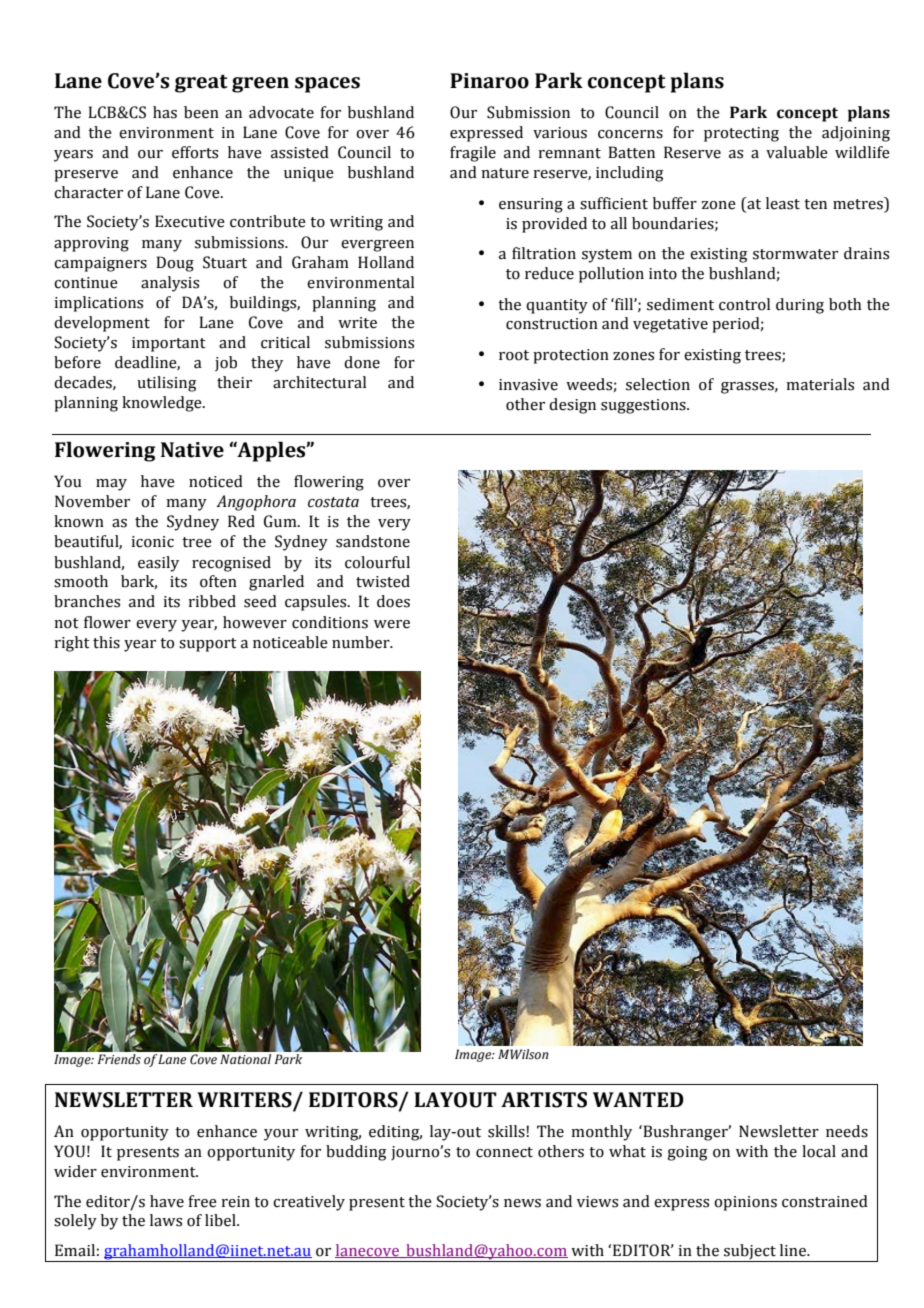 The height and width of the page is (1308, 924). What do you see at coordinates (638, 1099) in the page?
I see `WANTED` at bounding box center [638, 1099].
